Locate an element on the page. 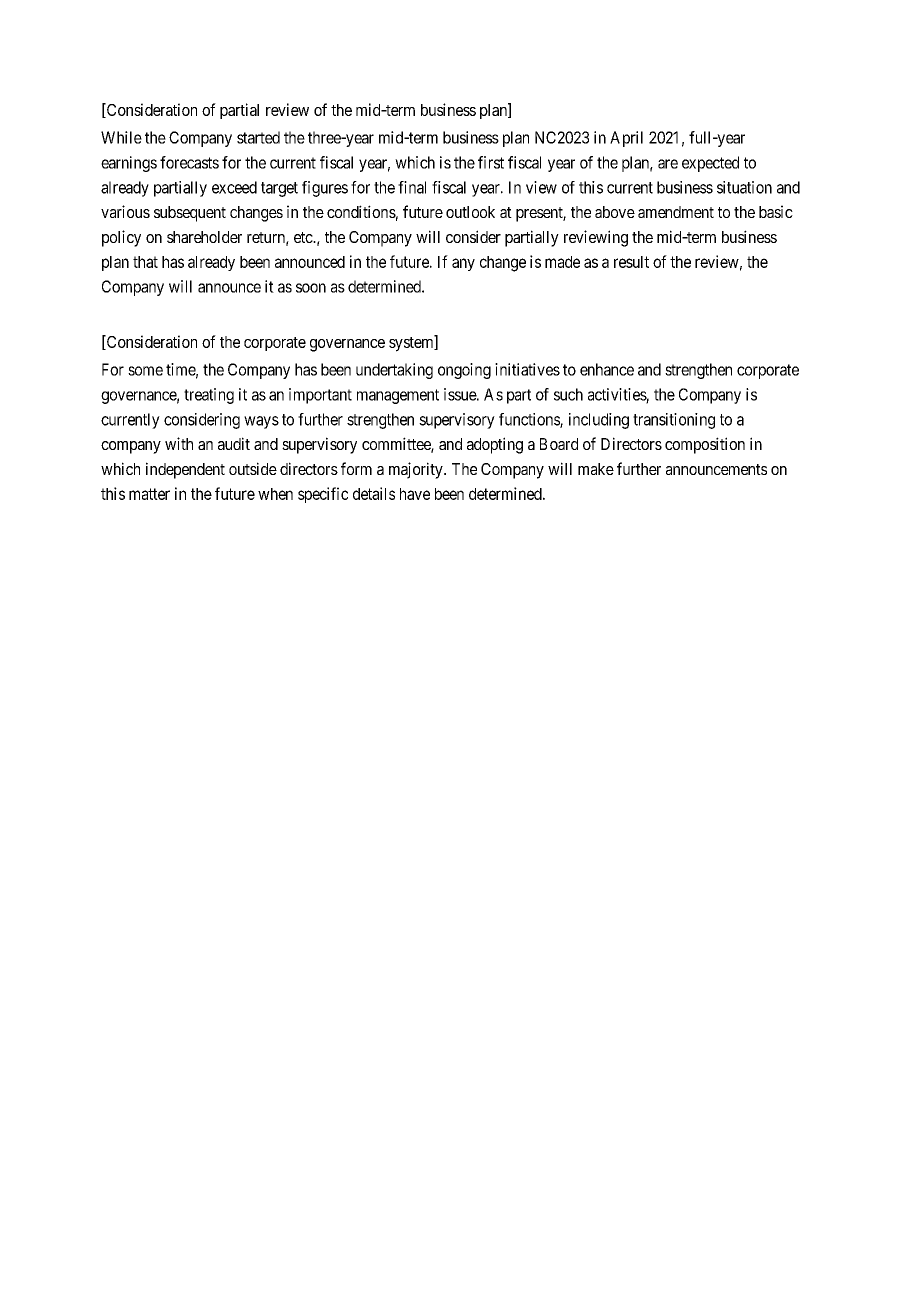  have is located at coordinates (415, 494).
